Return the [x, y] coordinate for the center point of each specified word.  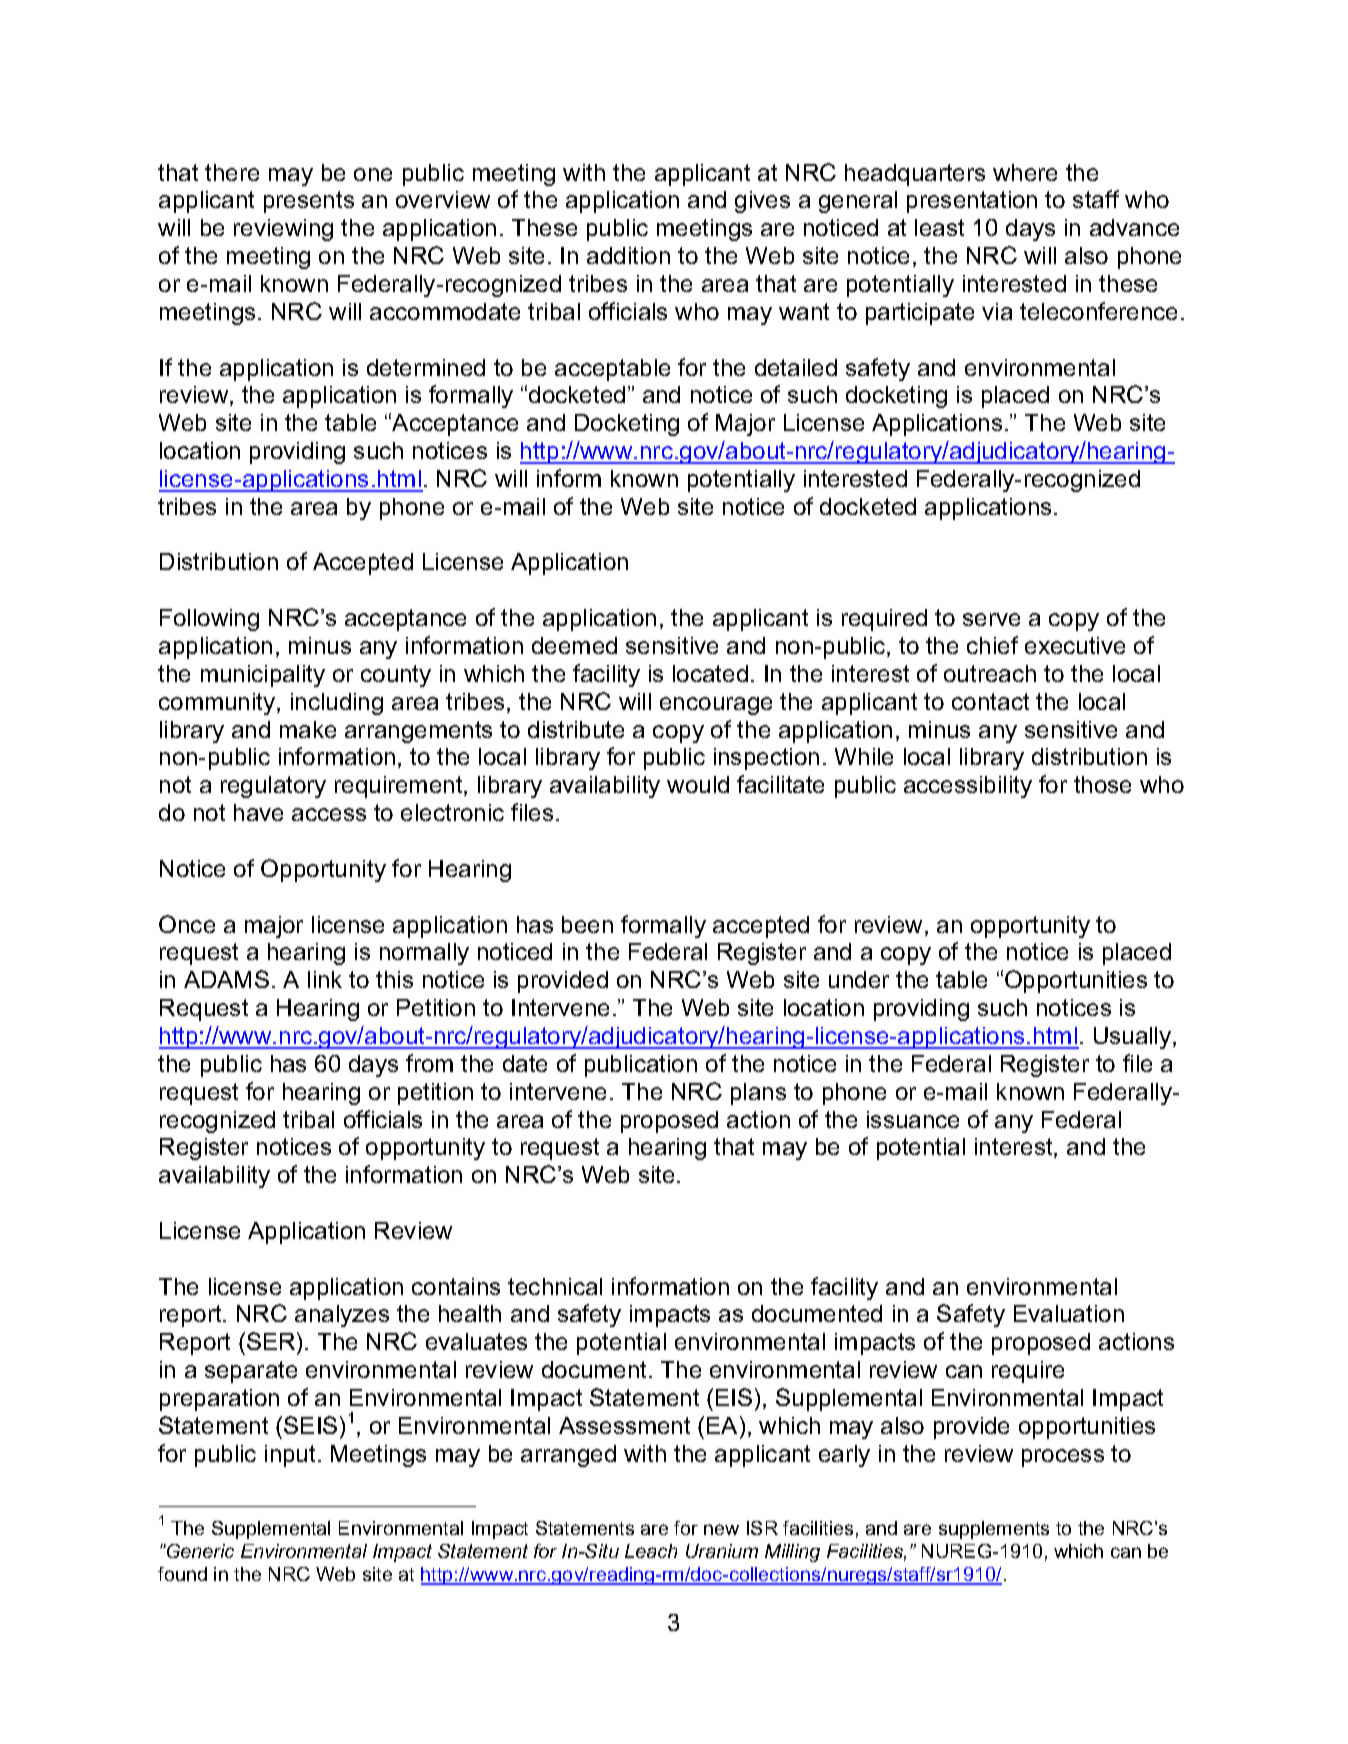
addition [628, 255]
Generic [199, 1551]
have [258, 812]
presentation [972, 202]
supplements [994, 1530]
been [587, 924]
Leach [651, 1551]
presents [309, 202]
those [1102, 784]
